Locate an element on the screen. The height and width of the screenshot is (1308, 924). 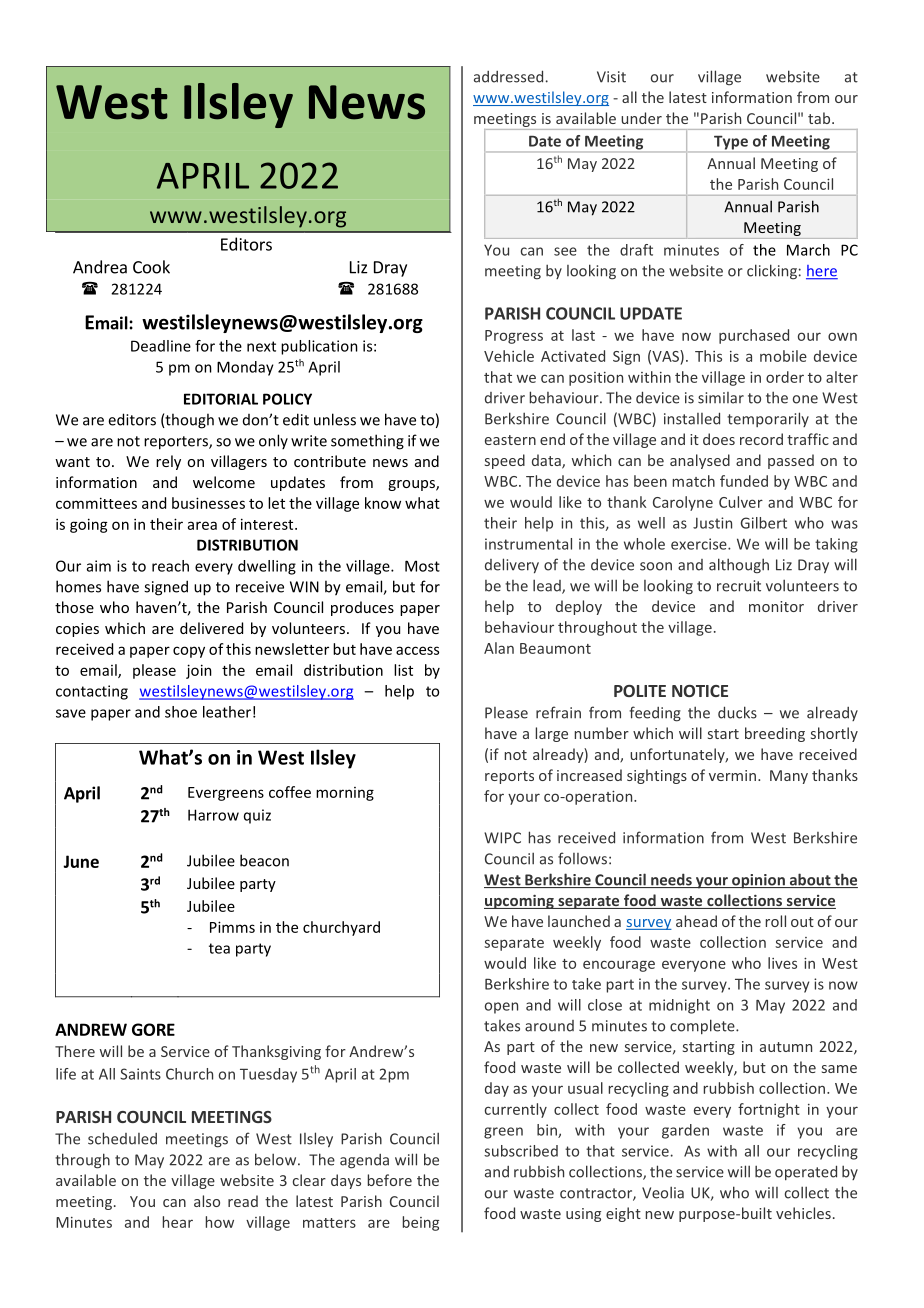
operated is located at coordinates (806, 1172).
